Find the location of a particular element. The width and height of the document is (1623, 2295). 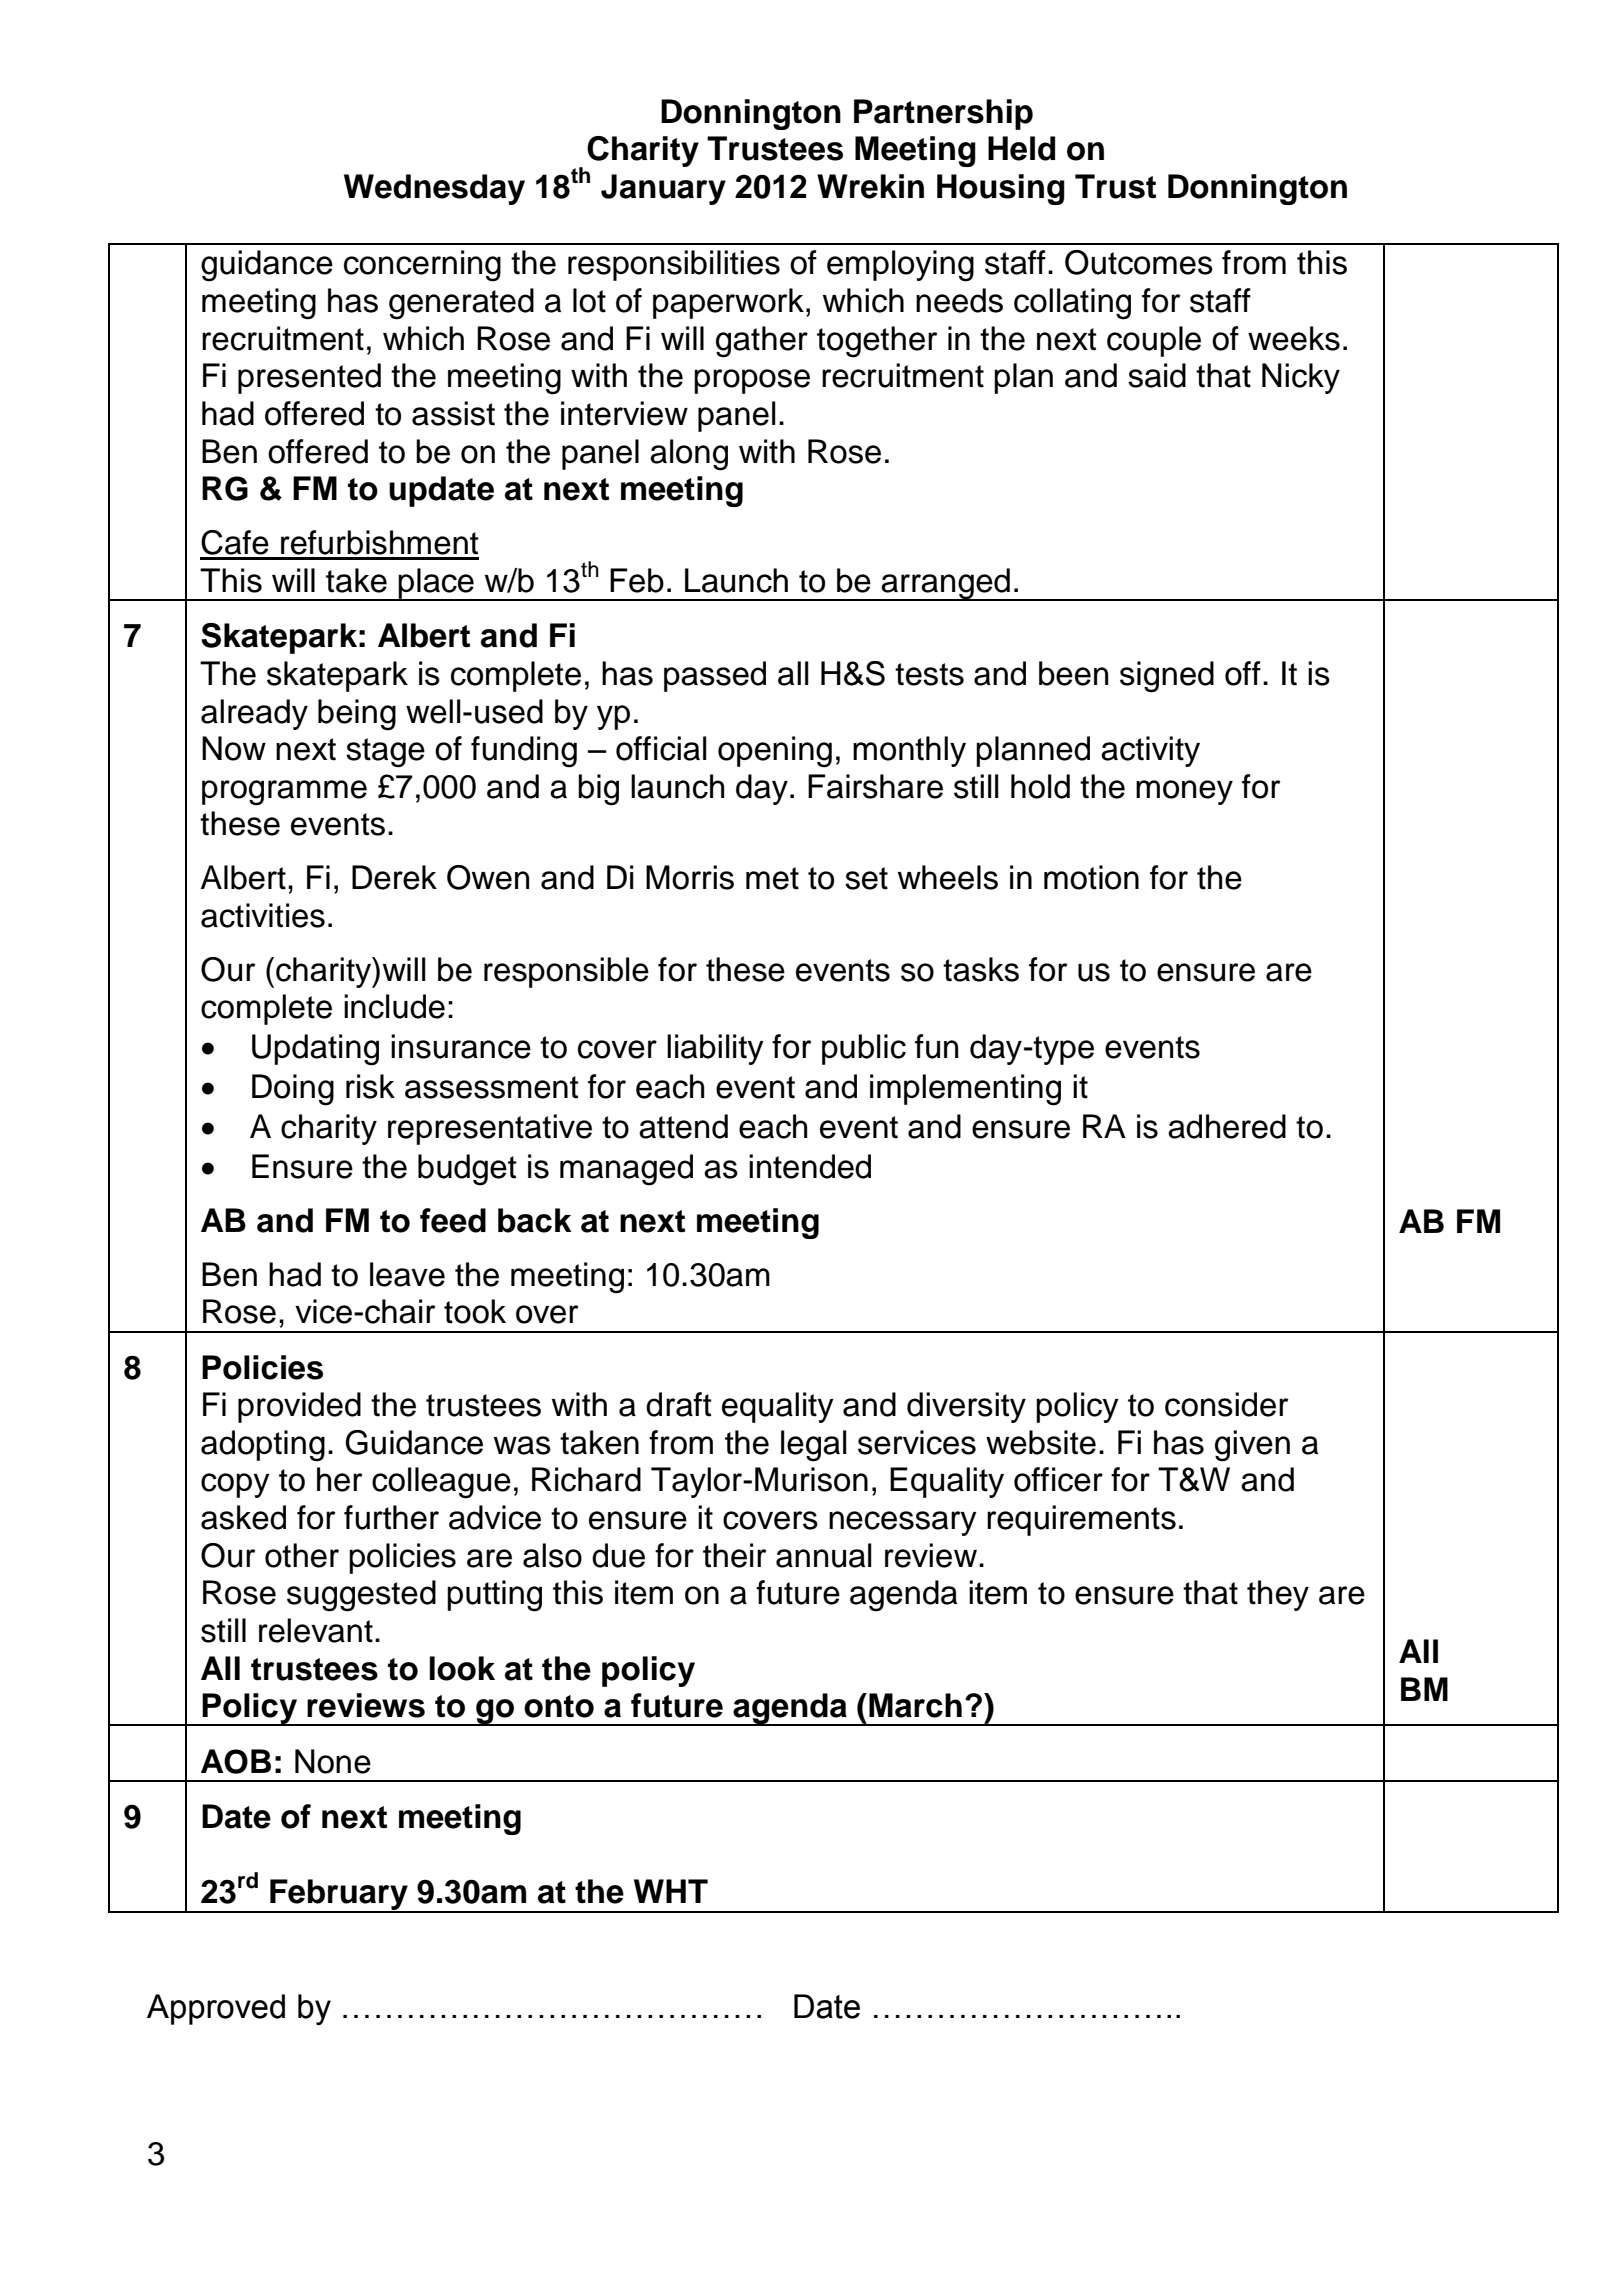

January is located at coordinates (663, 189).
